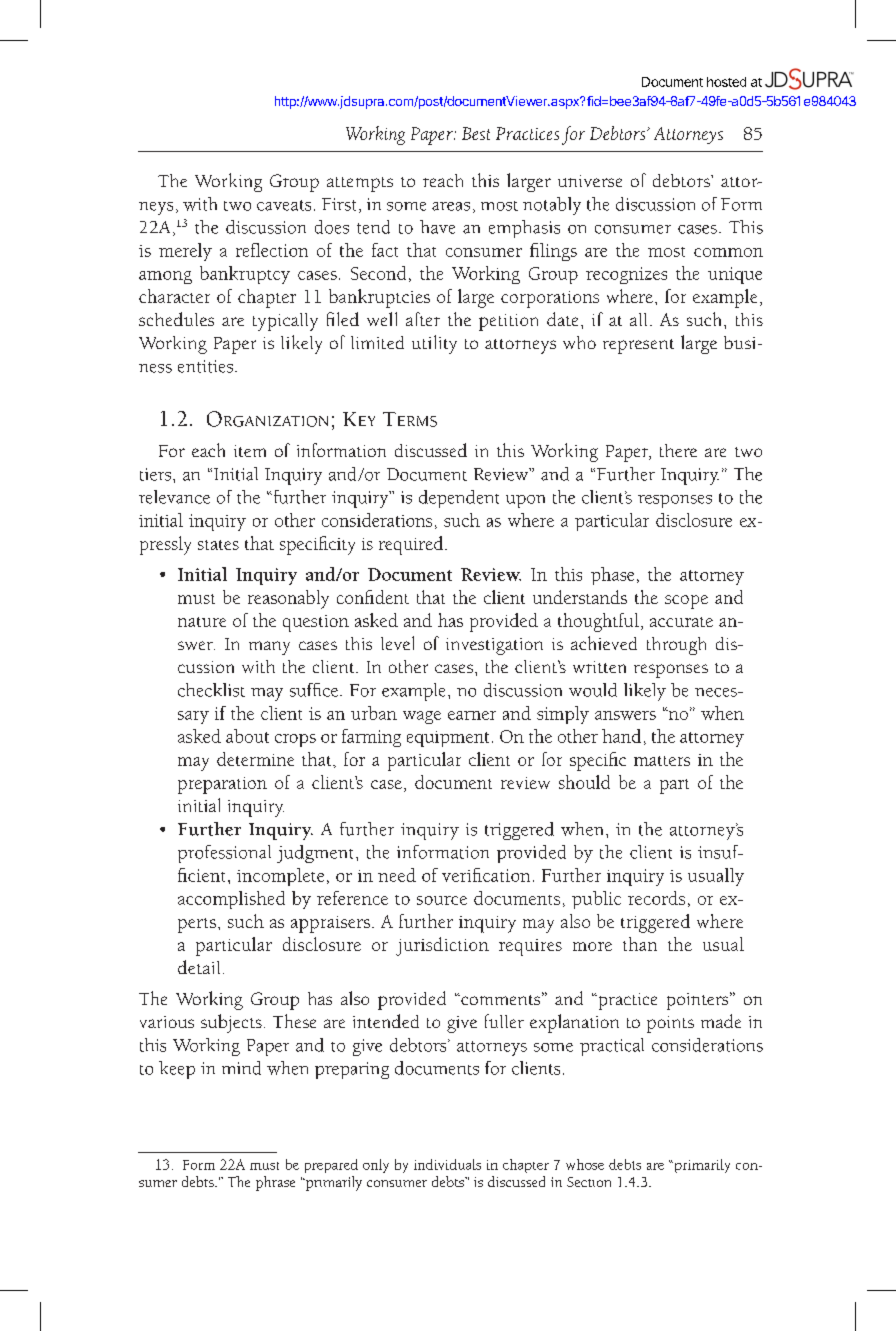  I want to click on upon, so click(525, 501).
